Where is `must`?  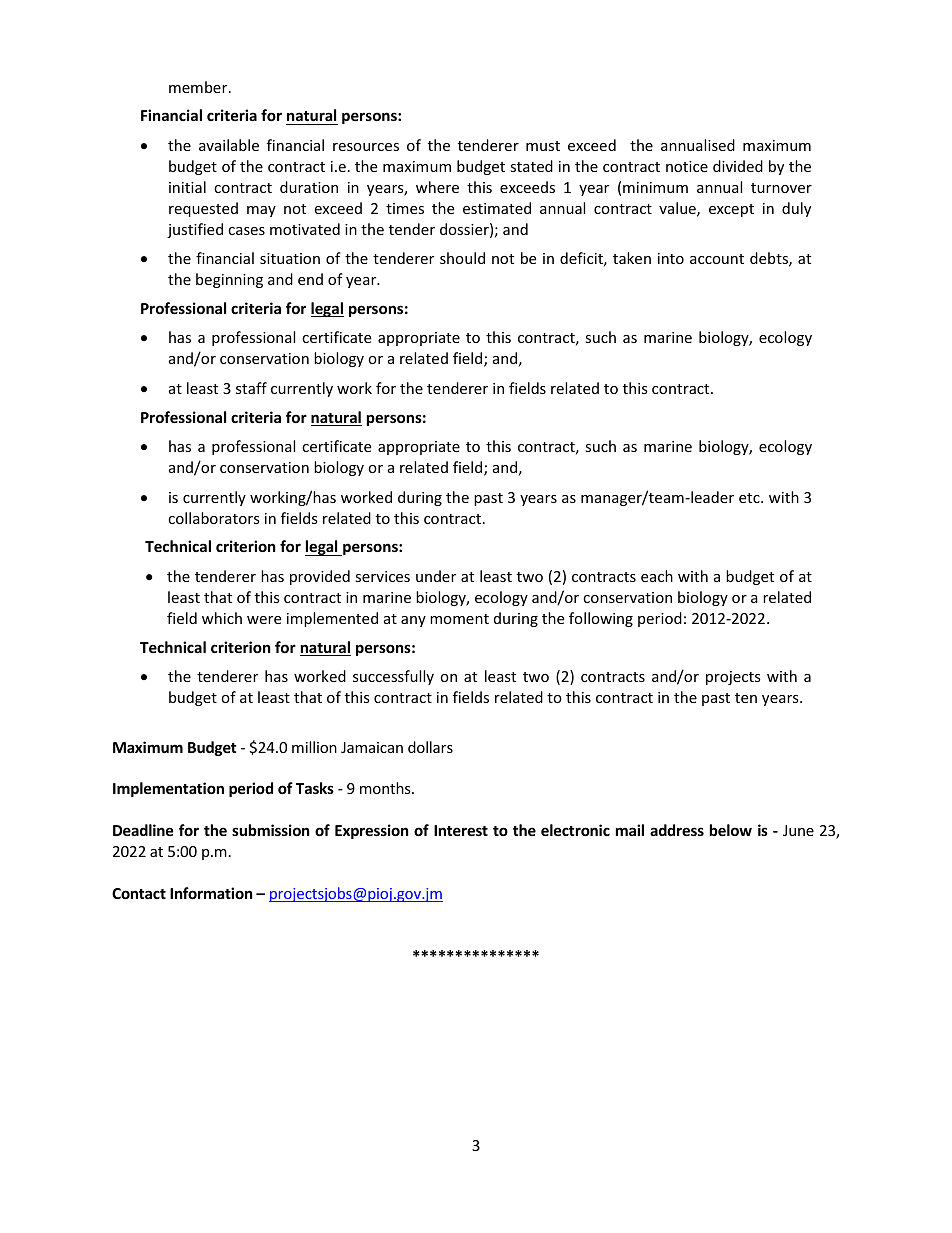
must is located at coordinates (543, 146).
